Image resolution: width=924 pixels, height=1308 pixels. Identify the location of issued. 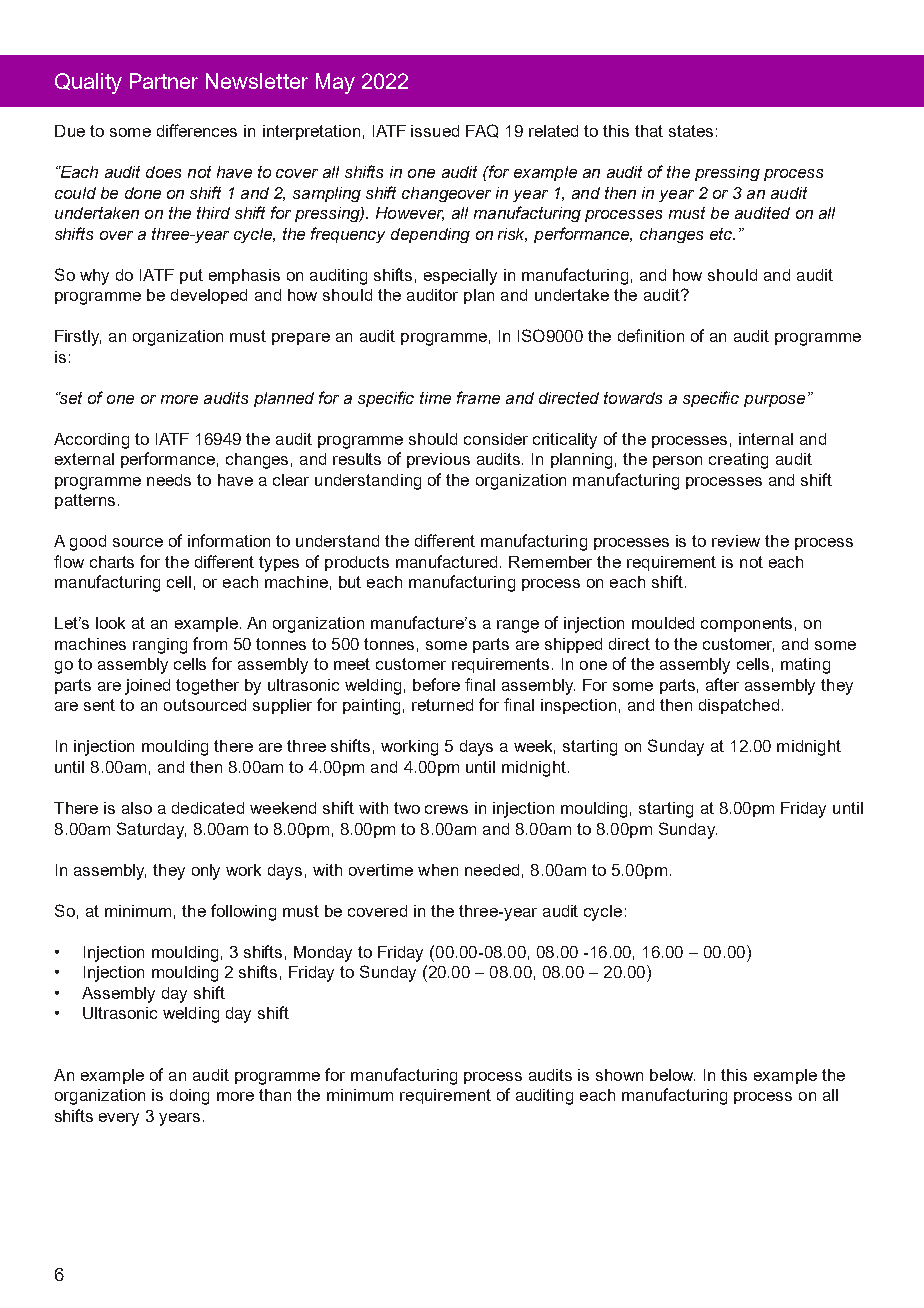
(435, 131).
